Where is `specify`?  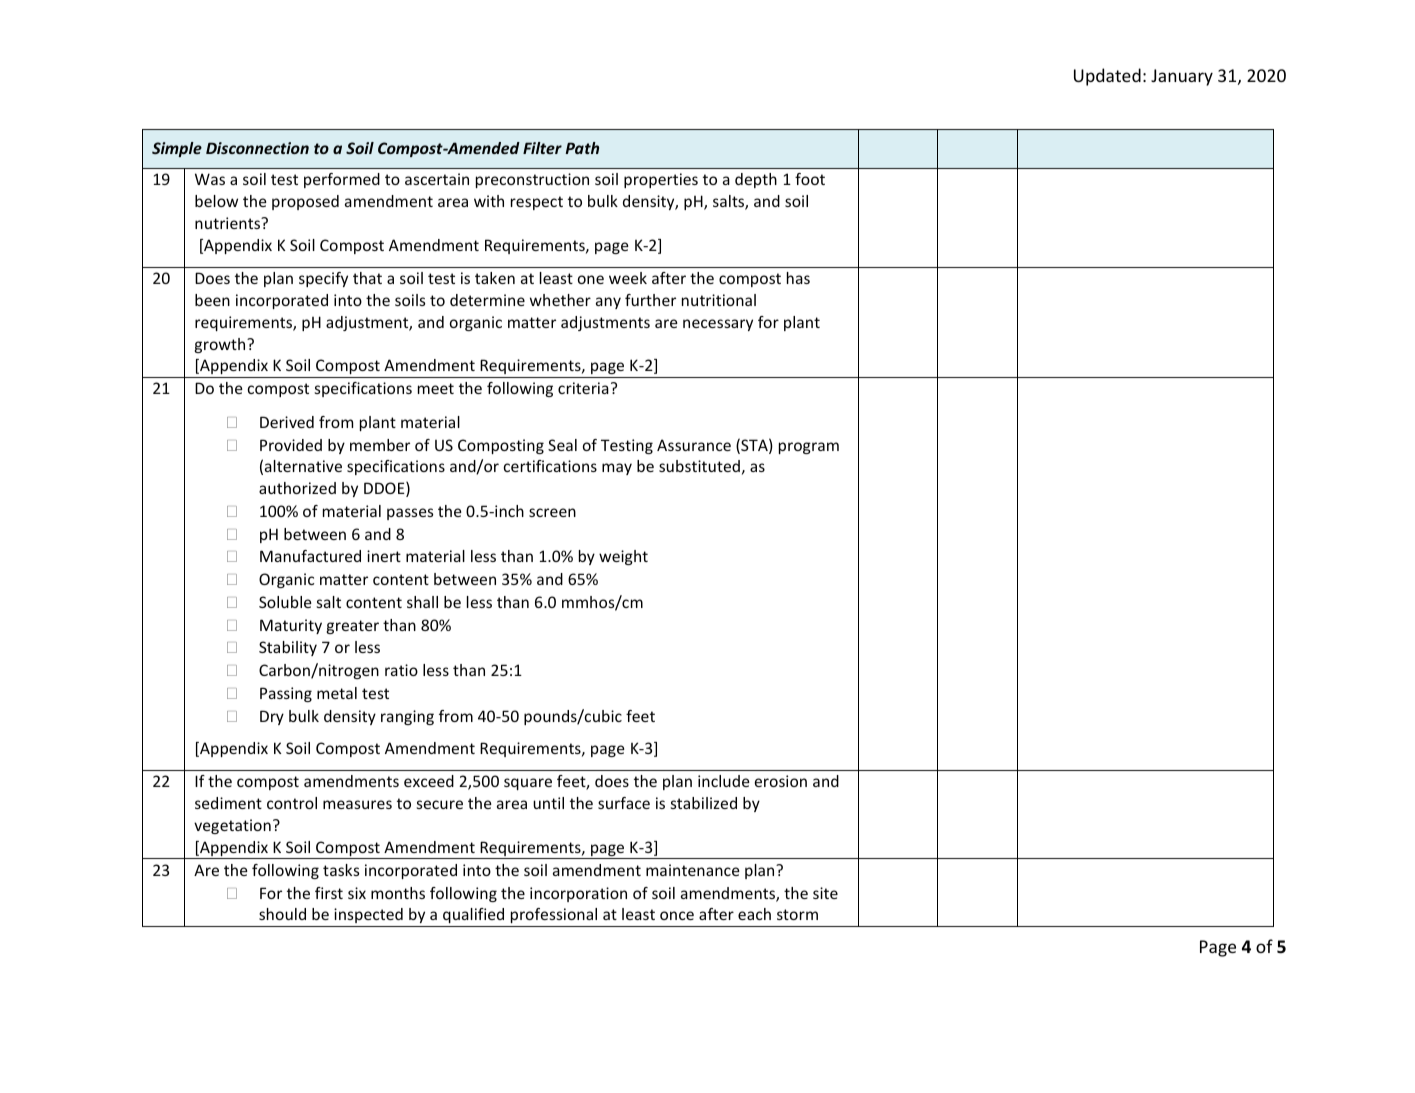
specify is located at coordinates (323, 279).
